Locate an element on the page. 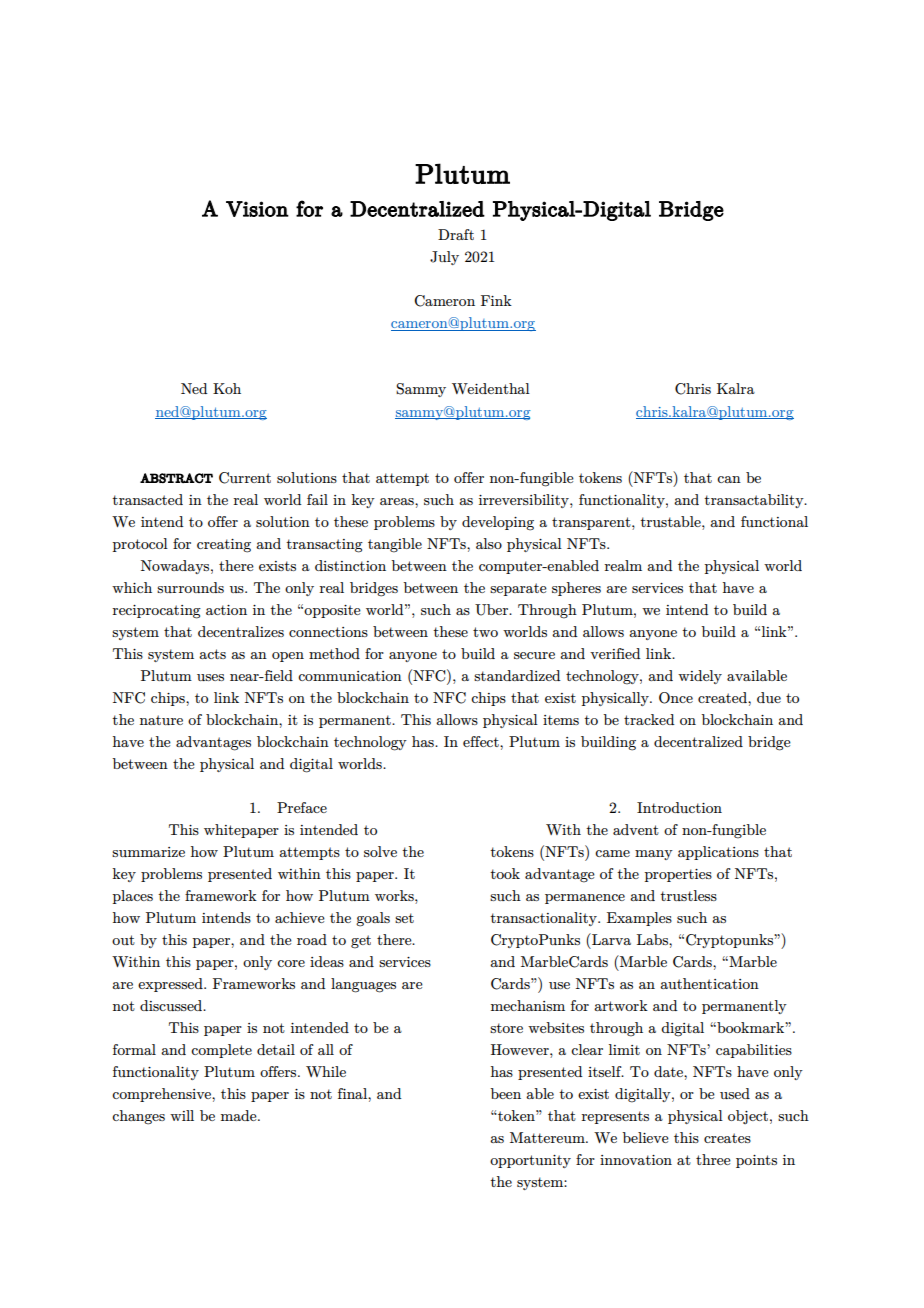 This image has width=924, height=1308. will is located at coordinates (182, 1115).
